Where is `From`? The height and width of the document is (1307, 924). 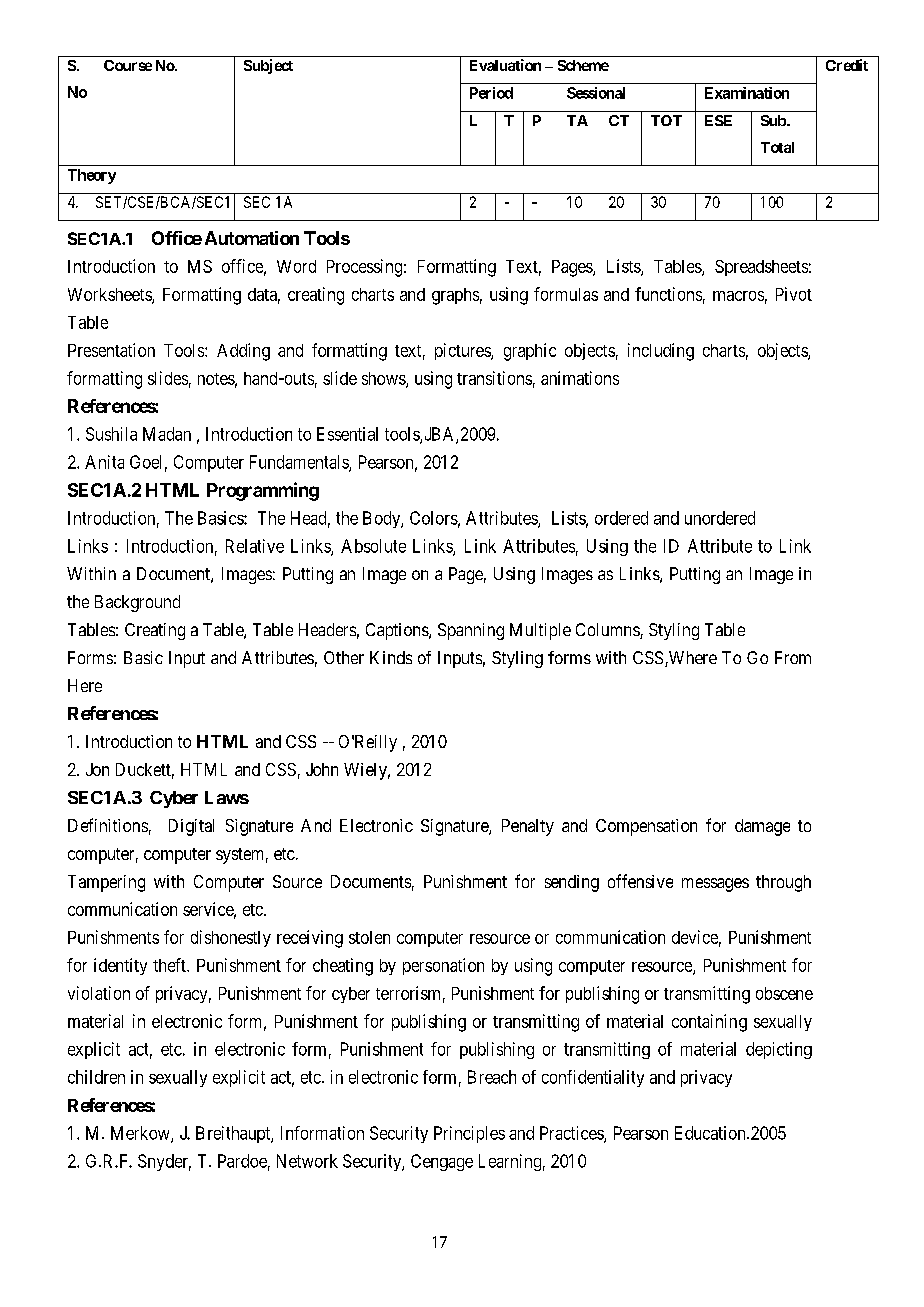
From is located at coordinates (793, 657).
